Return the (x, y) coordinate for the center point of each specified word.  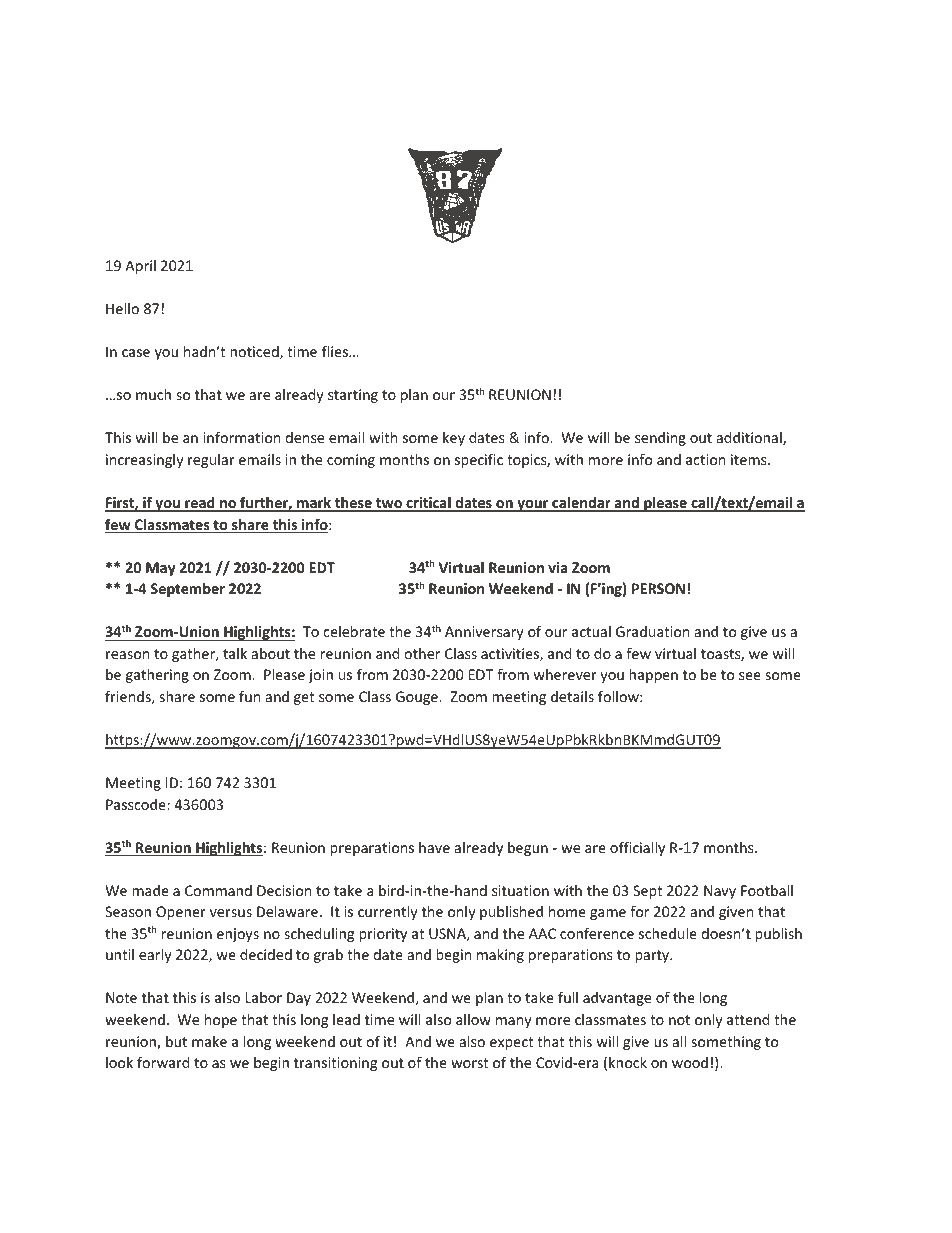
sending (660, 439)
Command (218, 890)
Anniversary (484, 633)
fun (249, 696)
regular (211, 461)
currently (388, 913)
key (454, 439)
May (161, 569)
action (705, 459)
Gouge (418, 698)
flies (336, 351)
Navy (720, 892)
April (140, 267)
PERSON (658, 588)
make (209, 1041)
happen (653, 676)
